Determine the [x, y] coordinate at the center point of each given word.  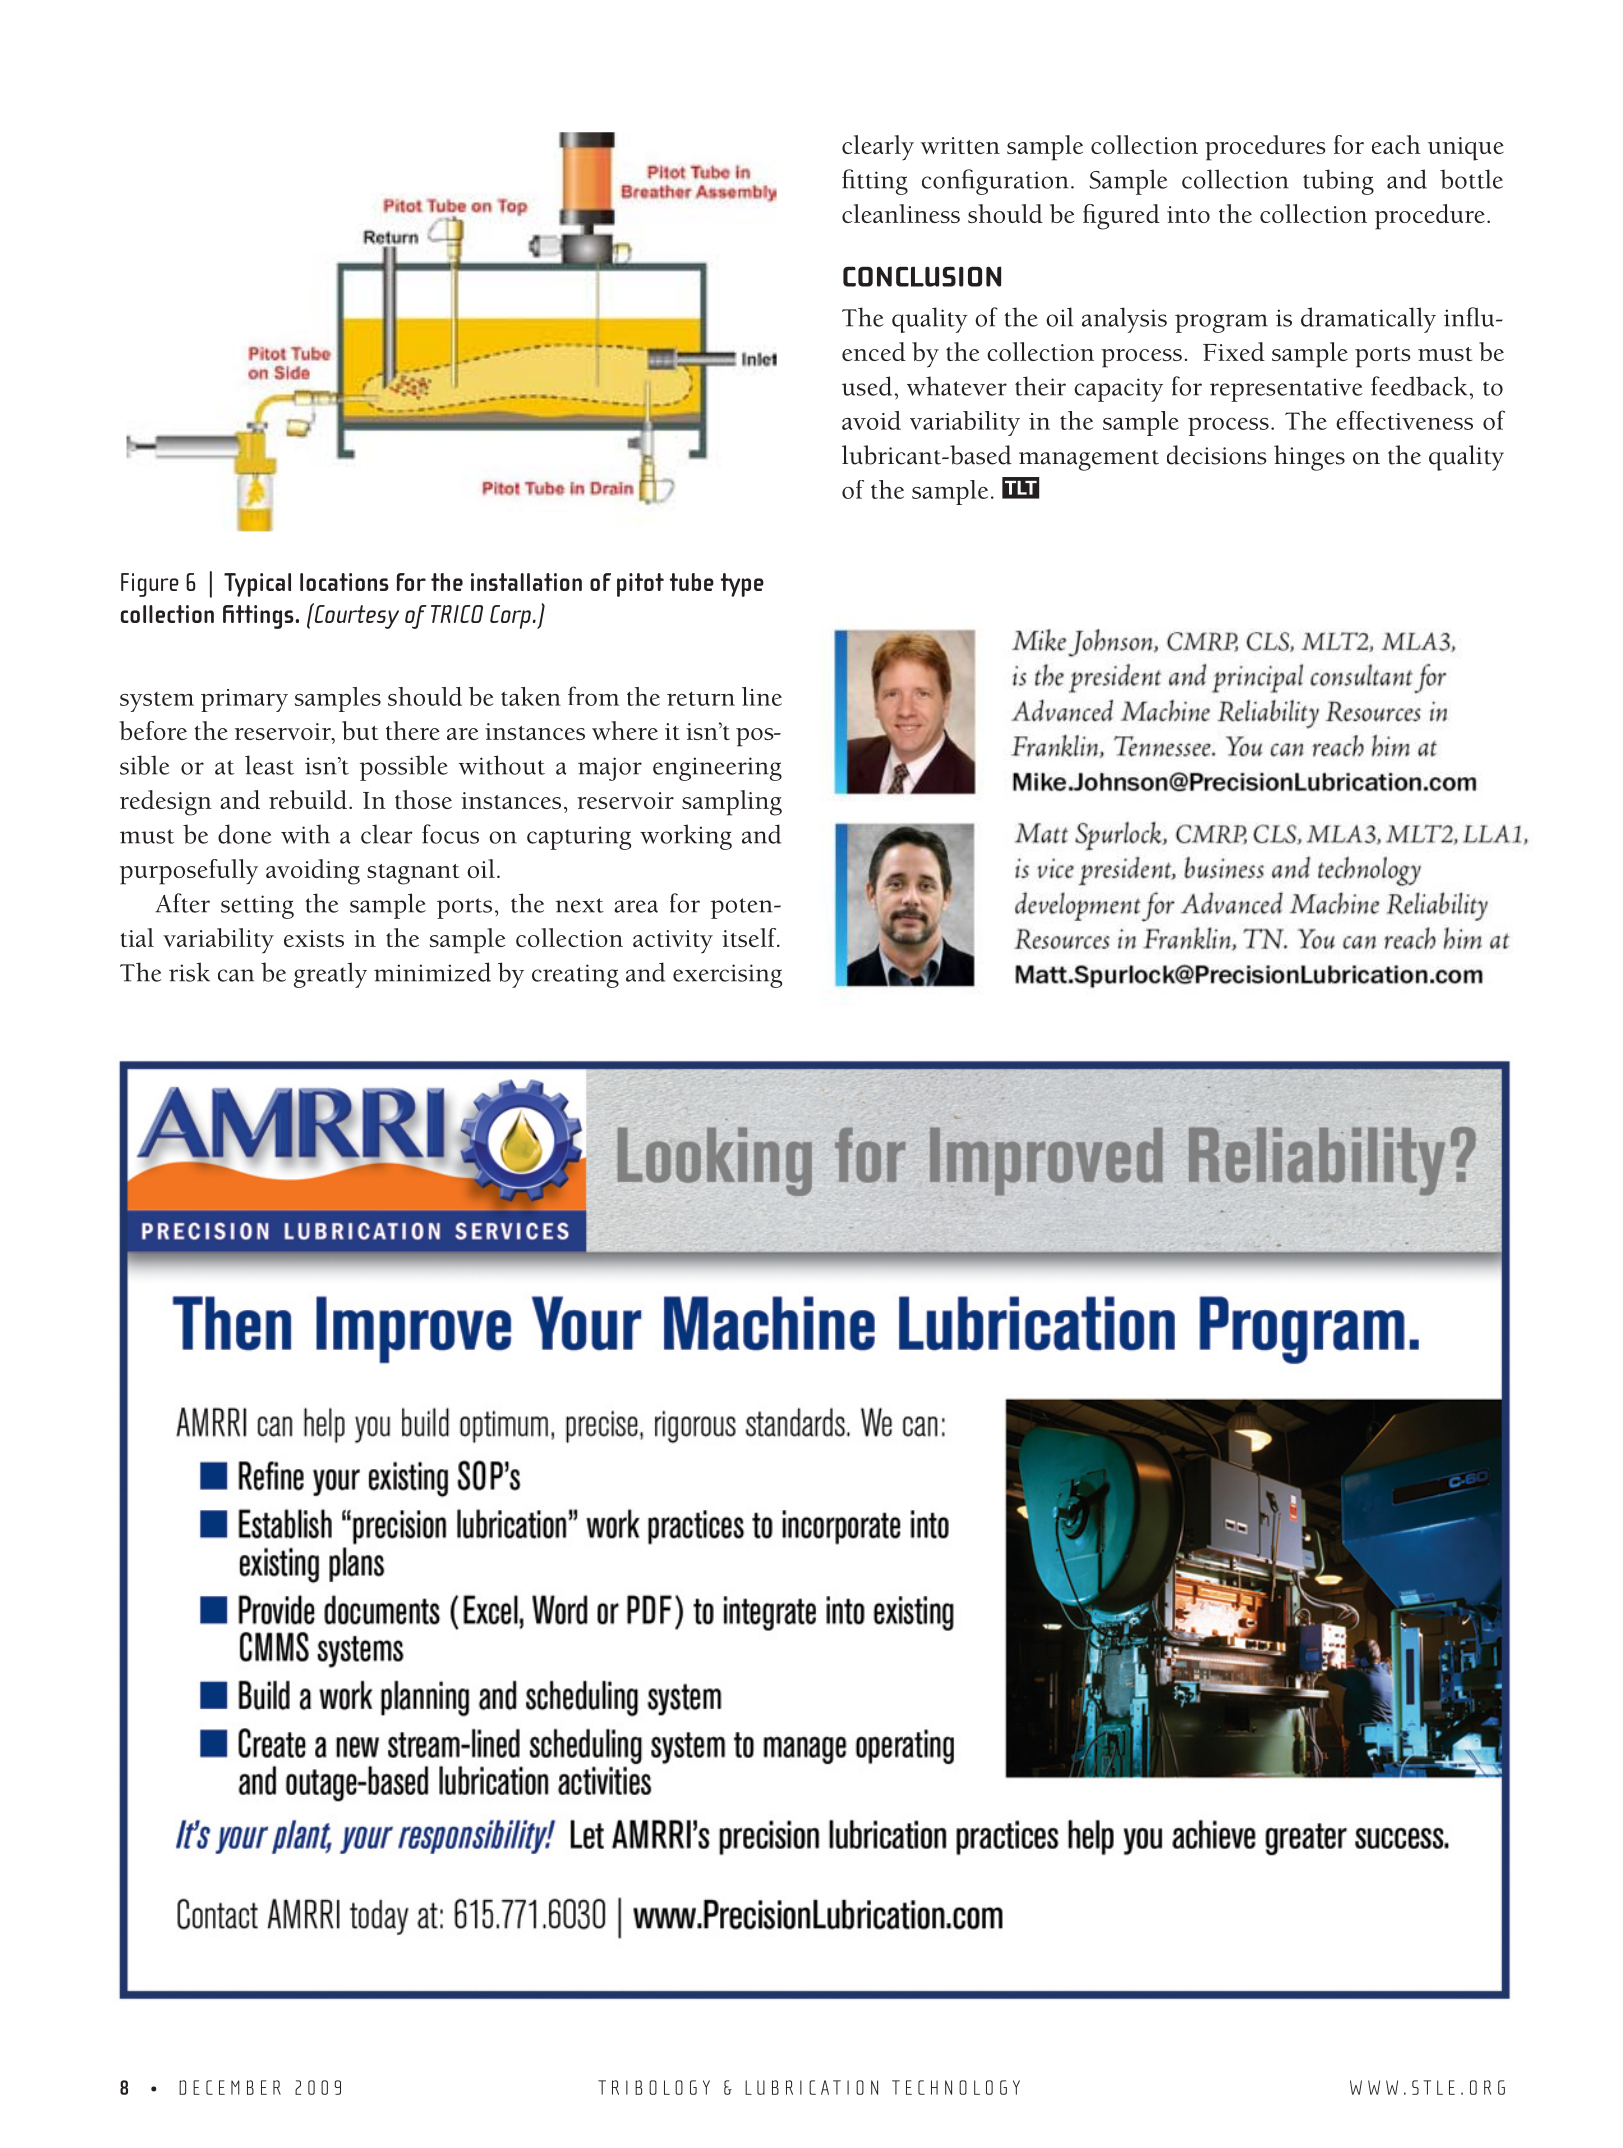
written [960, 145]
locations [344, 582]
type [742, 585]
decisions [1217, 455]
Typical [257, 585]
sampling [732, 803]
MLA [1277, 834]
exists [314, 938]
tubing [1338, 182]
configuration [995, 182]
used [867, 386]
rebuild [308, 799]
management [1089, 460]
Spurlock [1114, 836]
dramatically [1368, 320]
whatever [957, 386]
